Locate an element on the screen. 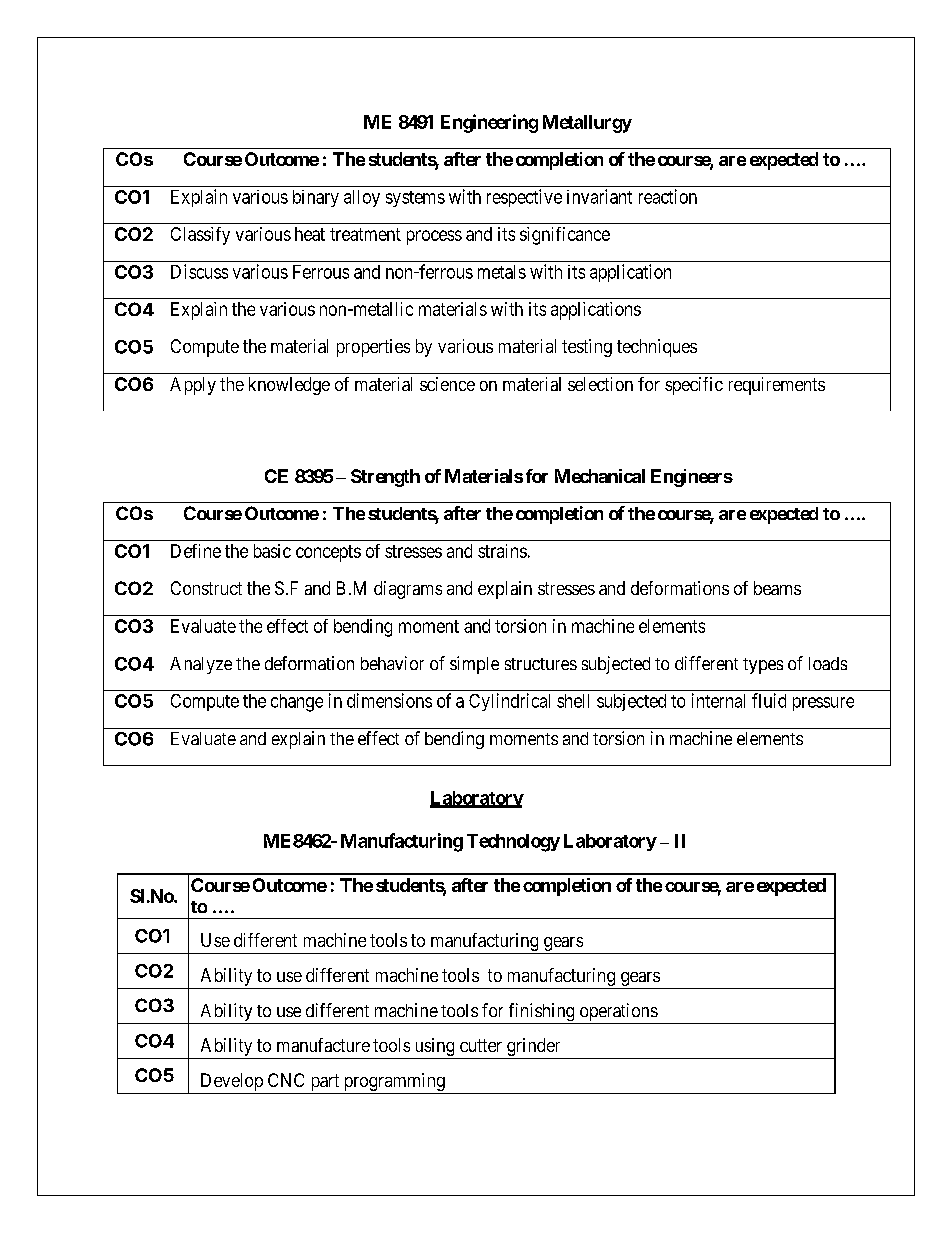 This screenshot has height=1233, width=952. Engineering is located at coordinates (489, 123).
